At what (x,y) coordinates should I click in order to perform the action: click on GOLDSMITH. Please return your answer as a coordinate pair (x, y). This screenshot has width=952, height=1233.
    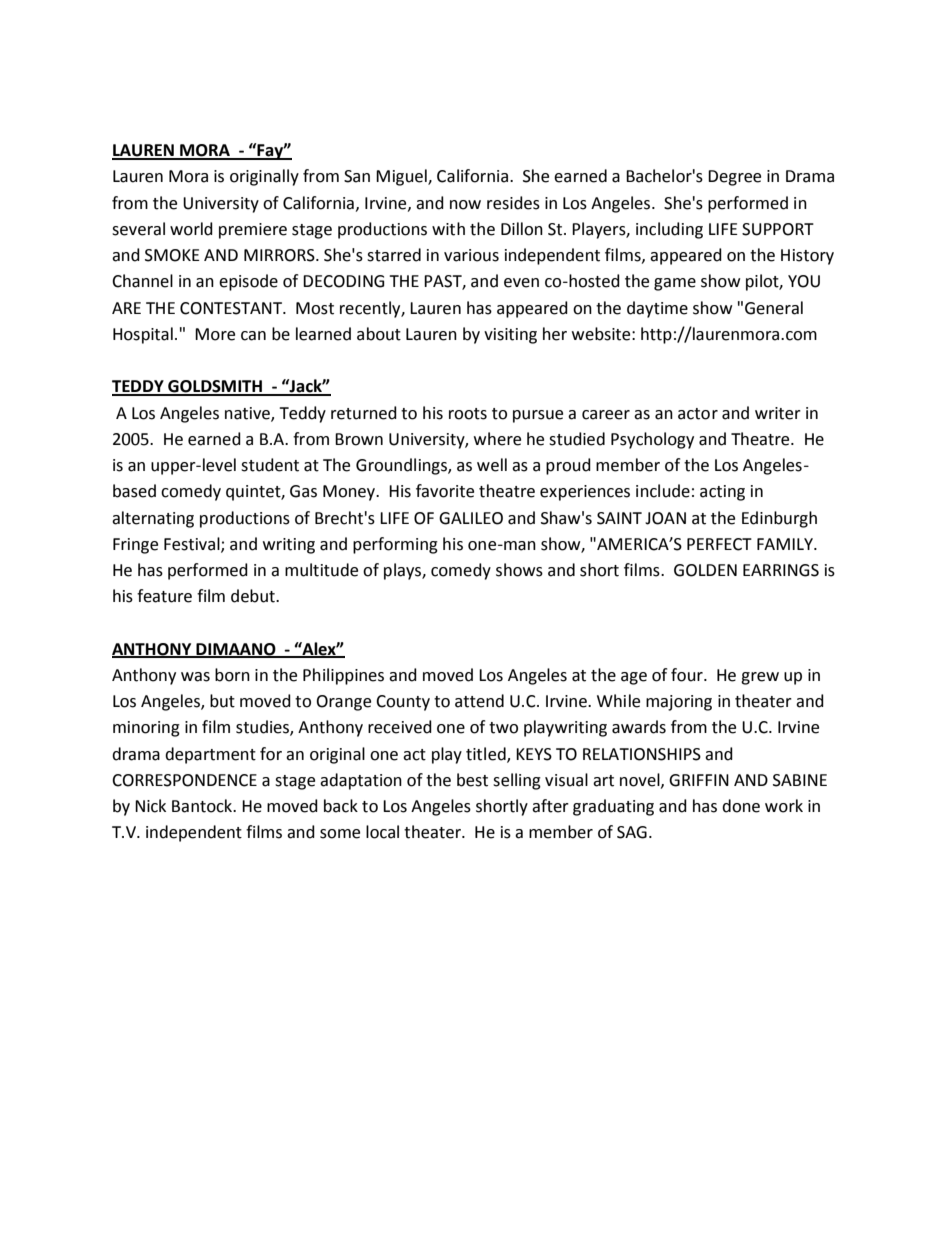
    Looking at the image, I should click on (215, 387).
